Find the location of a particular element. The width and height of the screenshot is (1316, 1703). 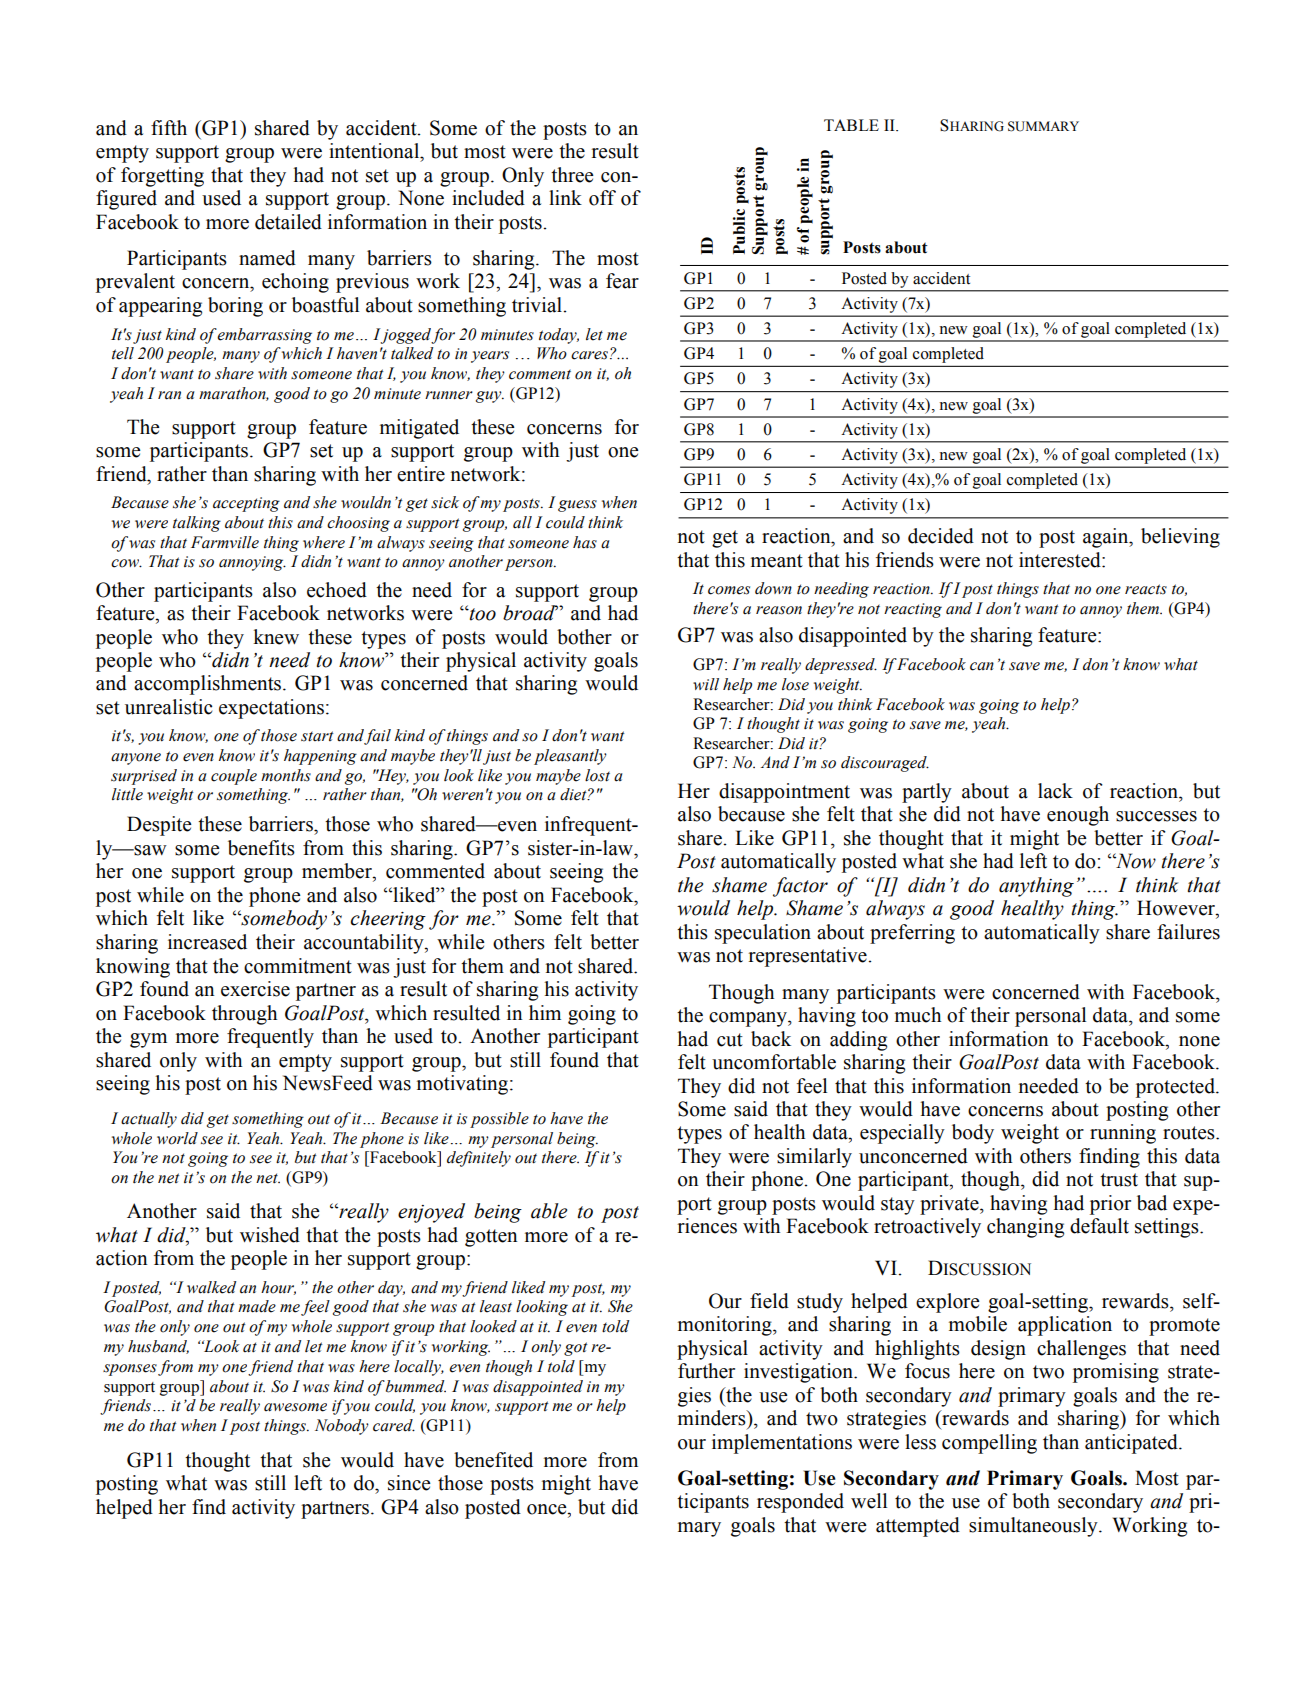

trust is located at coordinates (1119, 1180).
